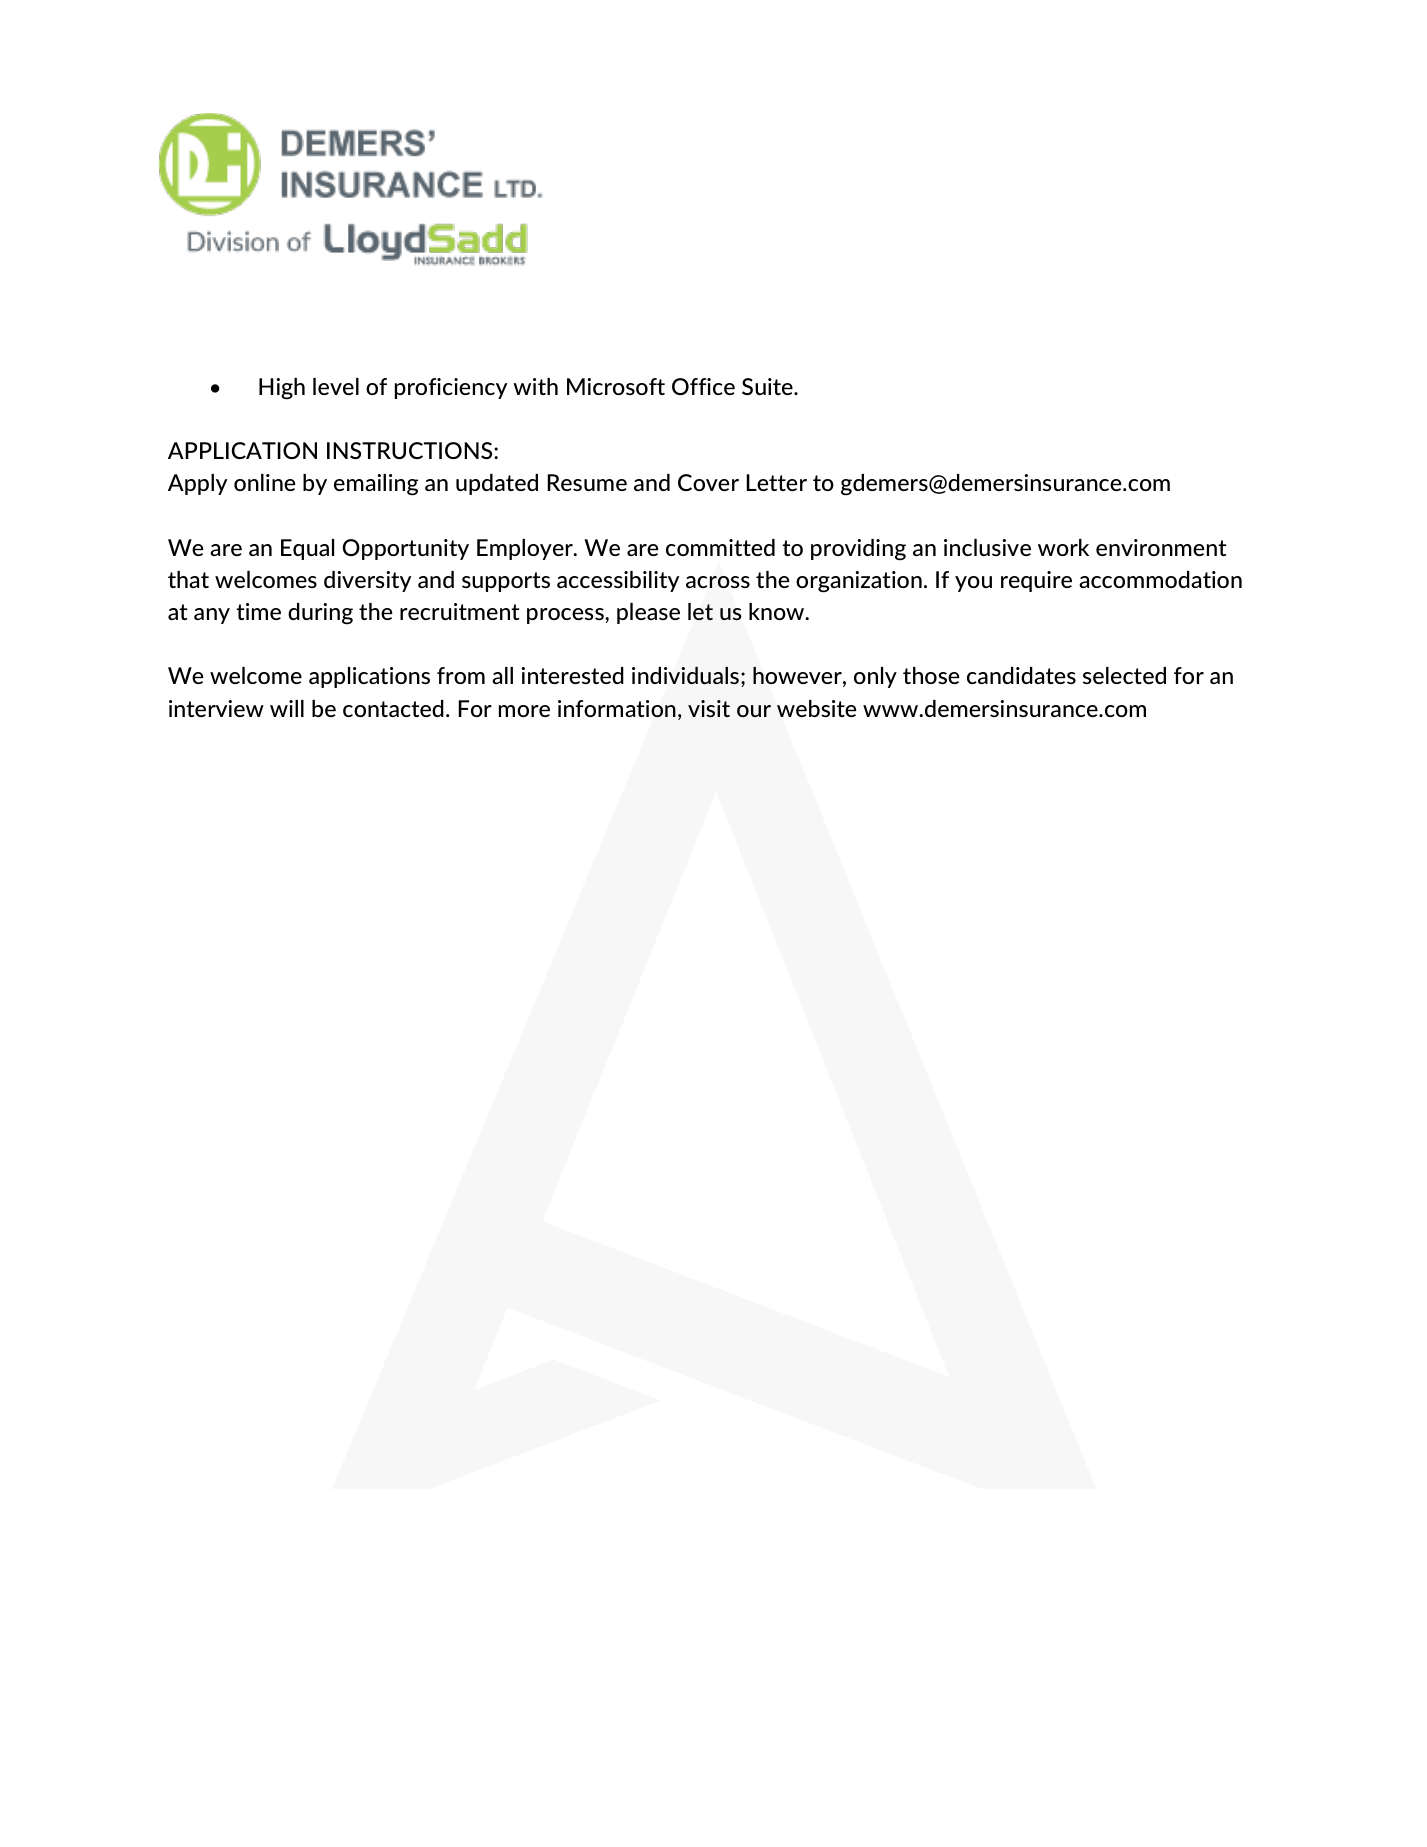  What do you see at coordinates (1021, 675) in the screenshot?
I see `candidates` at bounding box center [1021, 675].
